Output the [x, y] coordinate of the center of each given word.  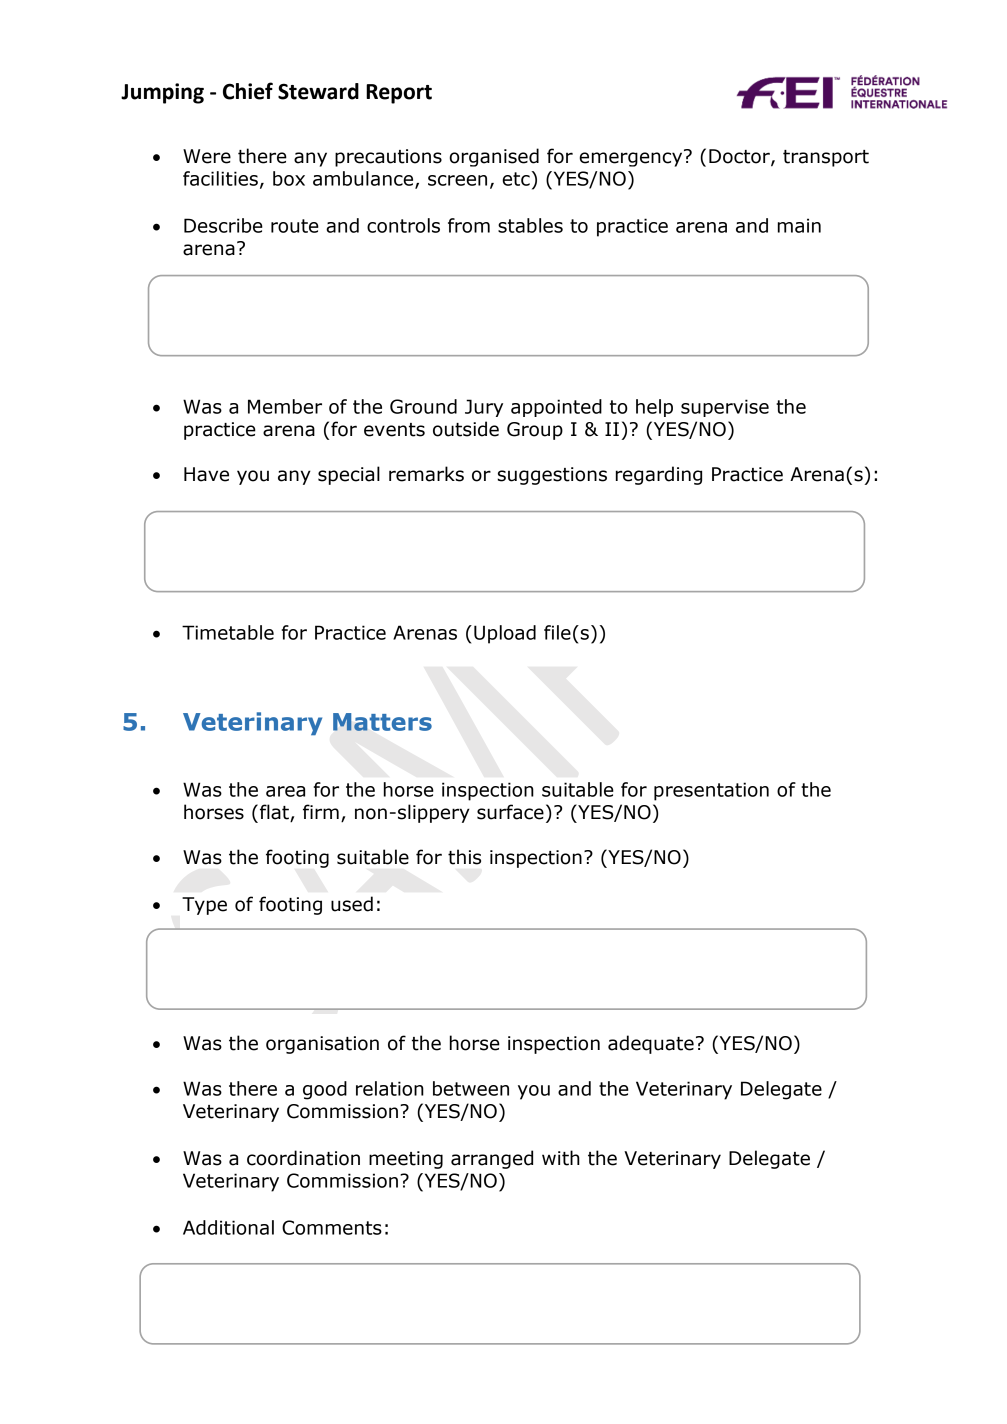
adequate [651, 1044]
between [471, 1088]
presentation [711, 791]
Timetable [228, 632]
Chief [248, 91]
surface [510, 812]
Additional [228, 1227]
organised [494, 157]
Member [285, 406]
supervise [725, 408]
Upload [505, 634]
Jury [484, 408]
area [285, 791]
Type [204, 906]
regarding [659, 475]
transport [826, 158]
